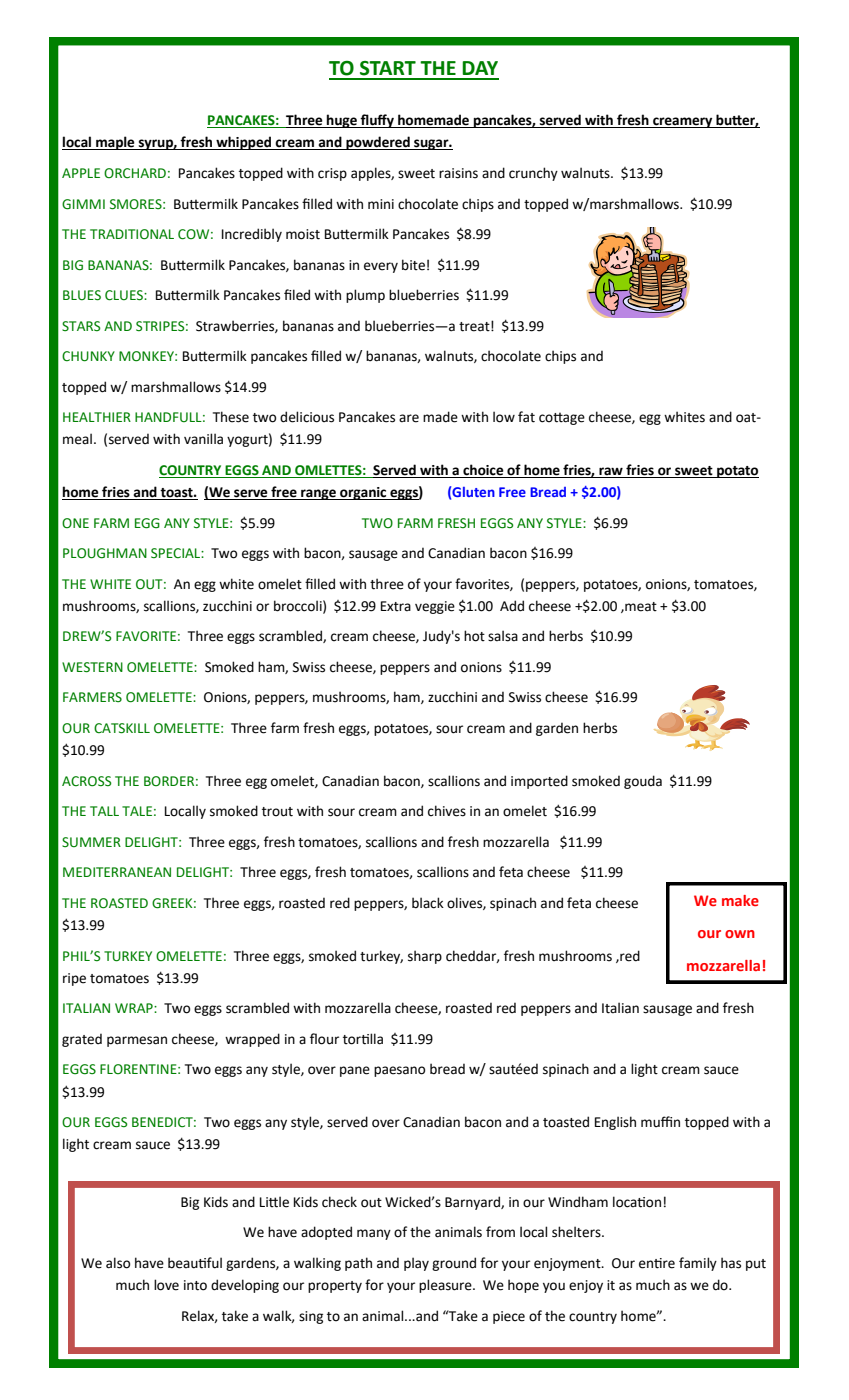 Image resolution: width=849 pixels, height=1400 pixels. I want to click on entire, so click(657, 1263).
